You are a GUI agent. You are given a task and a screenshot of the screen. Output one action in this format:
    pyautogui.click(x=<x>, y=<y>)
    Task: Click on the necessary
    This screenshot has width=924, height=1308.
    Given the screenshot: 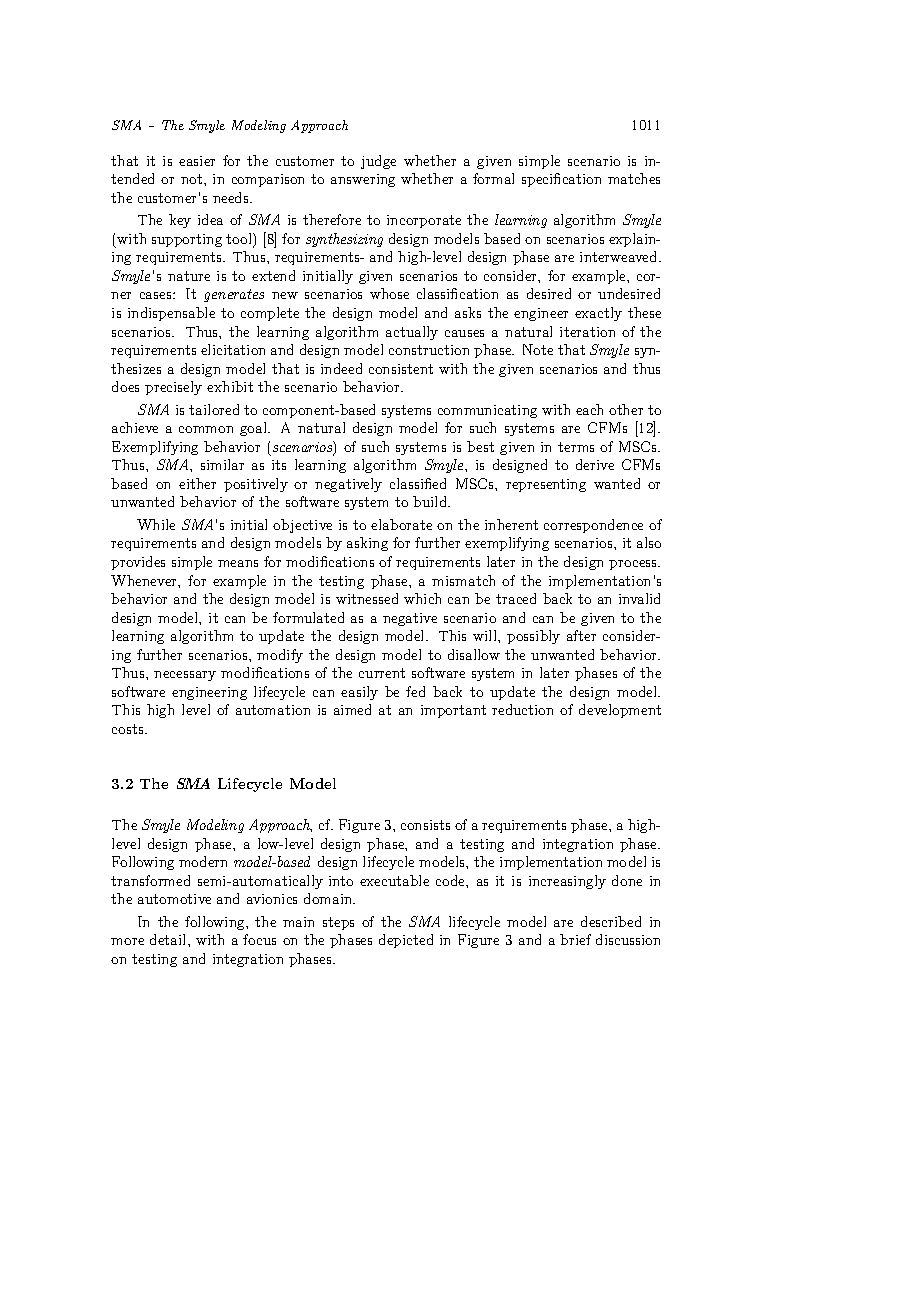 What is the action you would take?
    pyautogui.click(x=185, y=676)
